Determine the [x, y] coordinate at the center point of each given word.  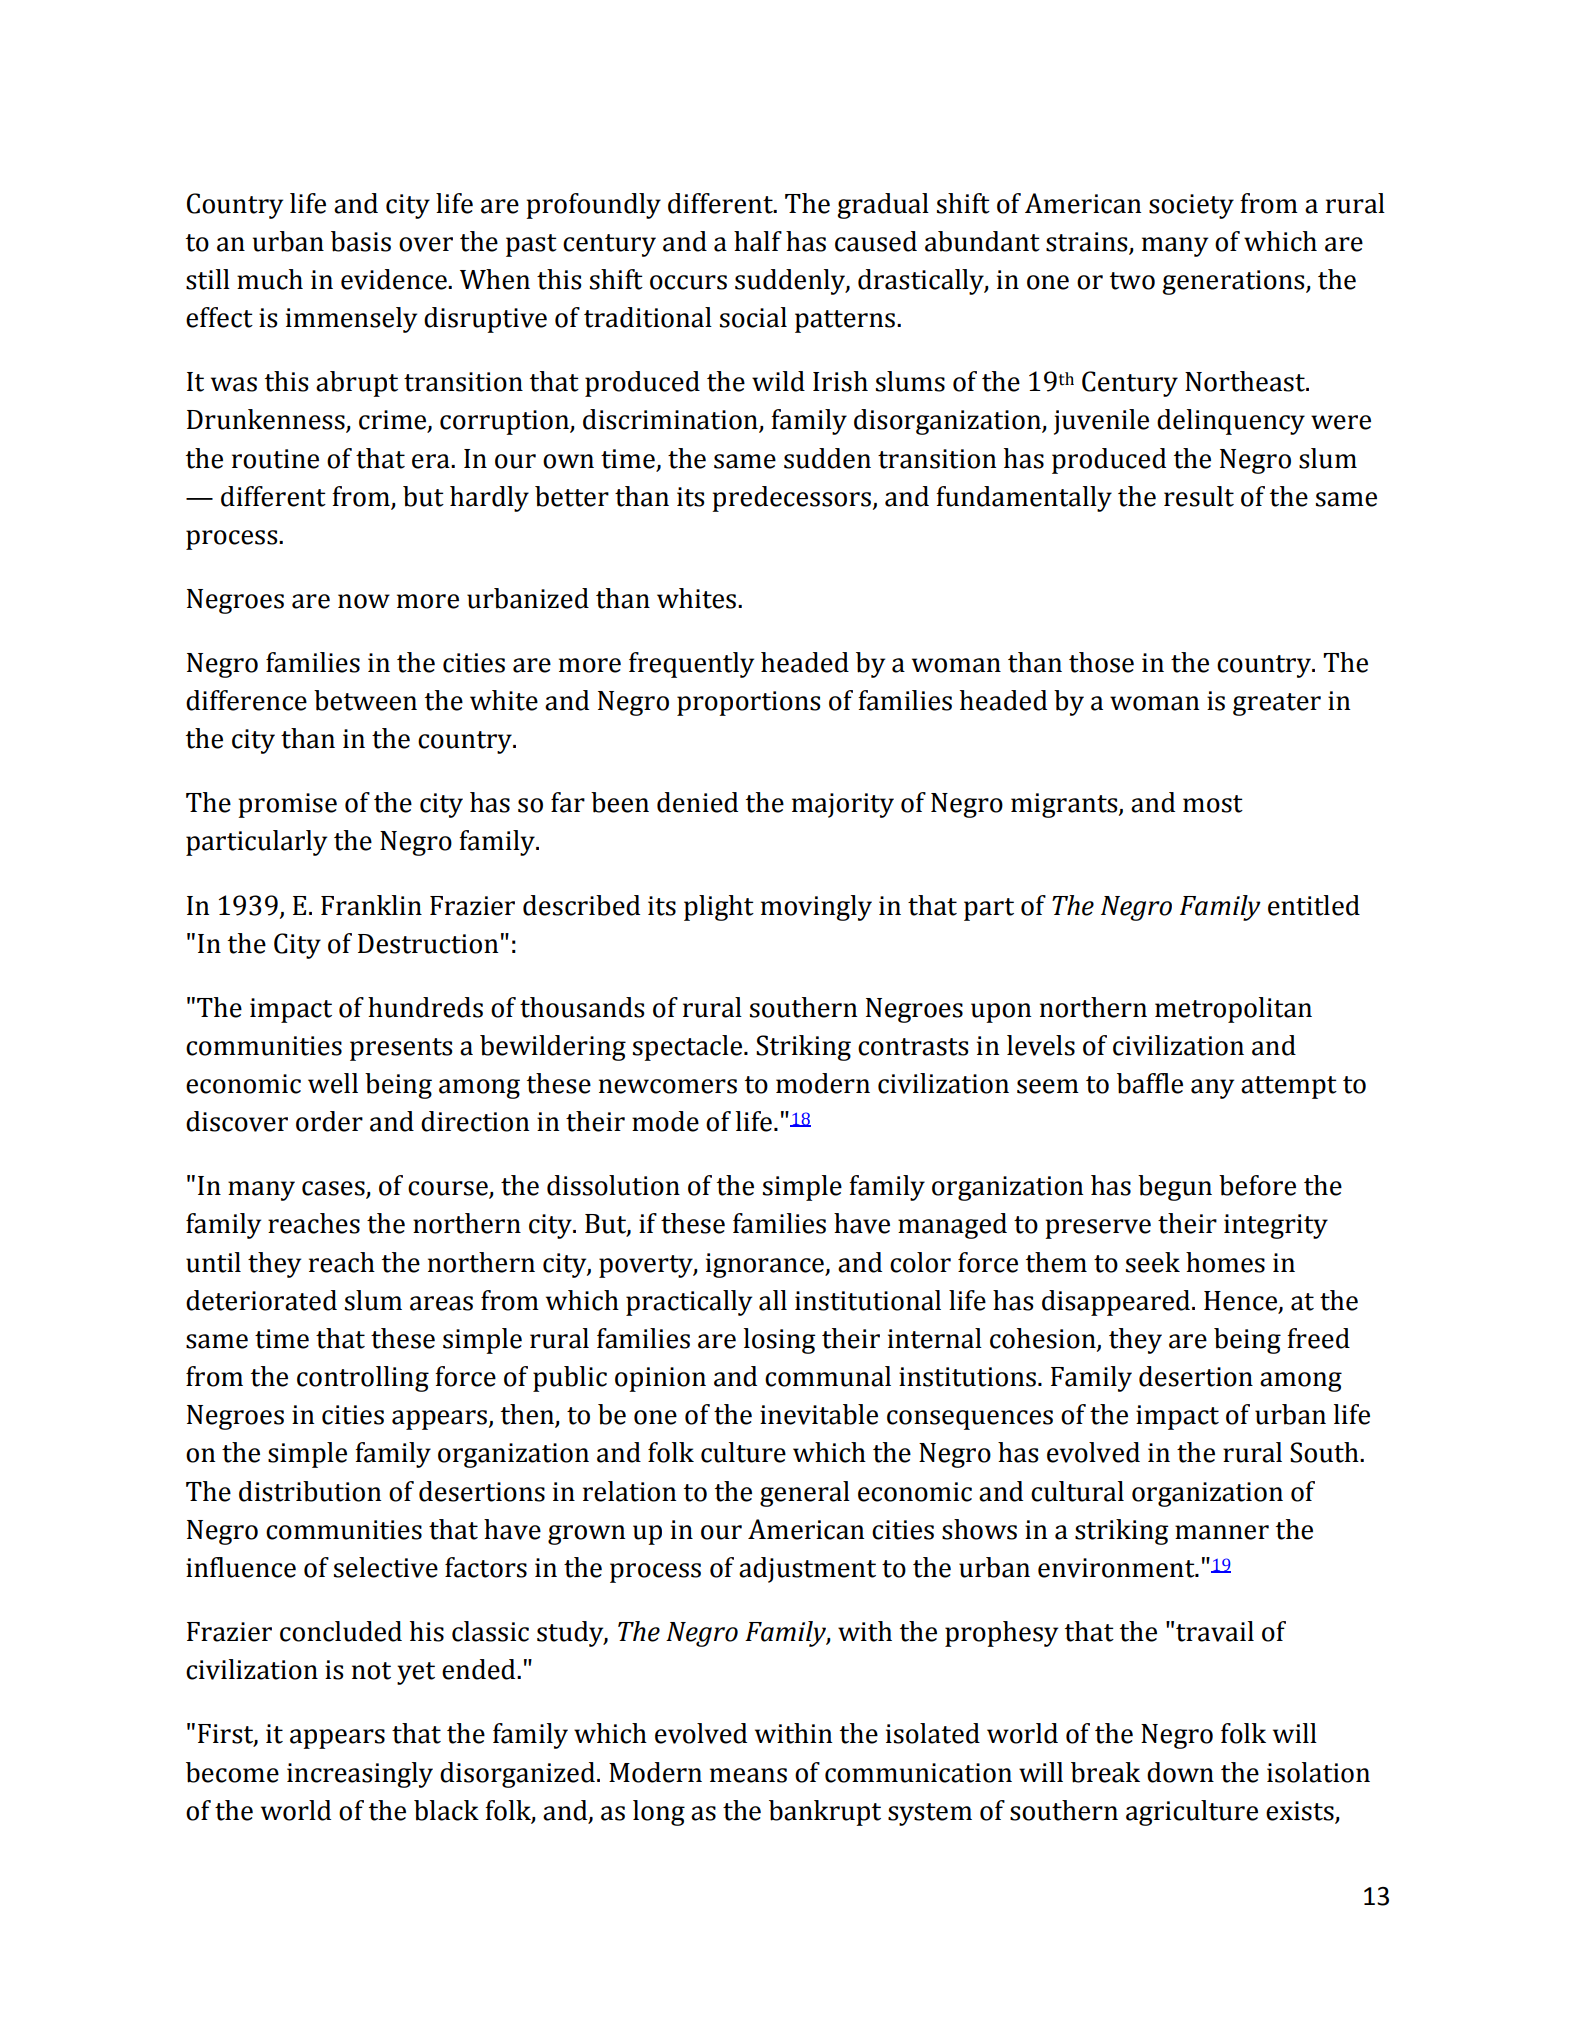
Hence [1242, 1301]
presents [401, 1049]
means [748, 1775]
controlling [363, 1379]
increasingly [360, 1775]
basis [361, 241]
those [1101, 662]
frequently [691, 665]
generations [1234, 282]
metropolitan [1233, 1010]
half [758, 241]
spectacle [689, 1048]
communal [828, 1376]
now [364, 601]
